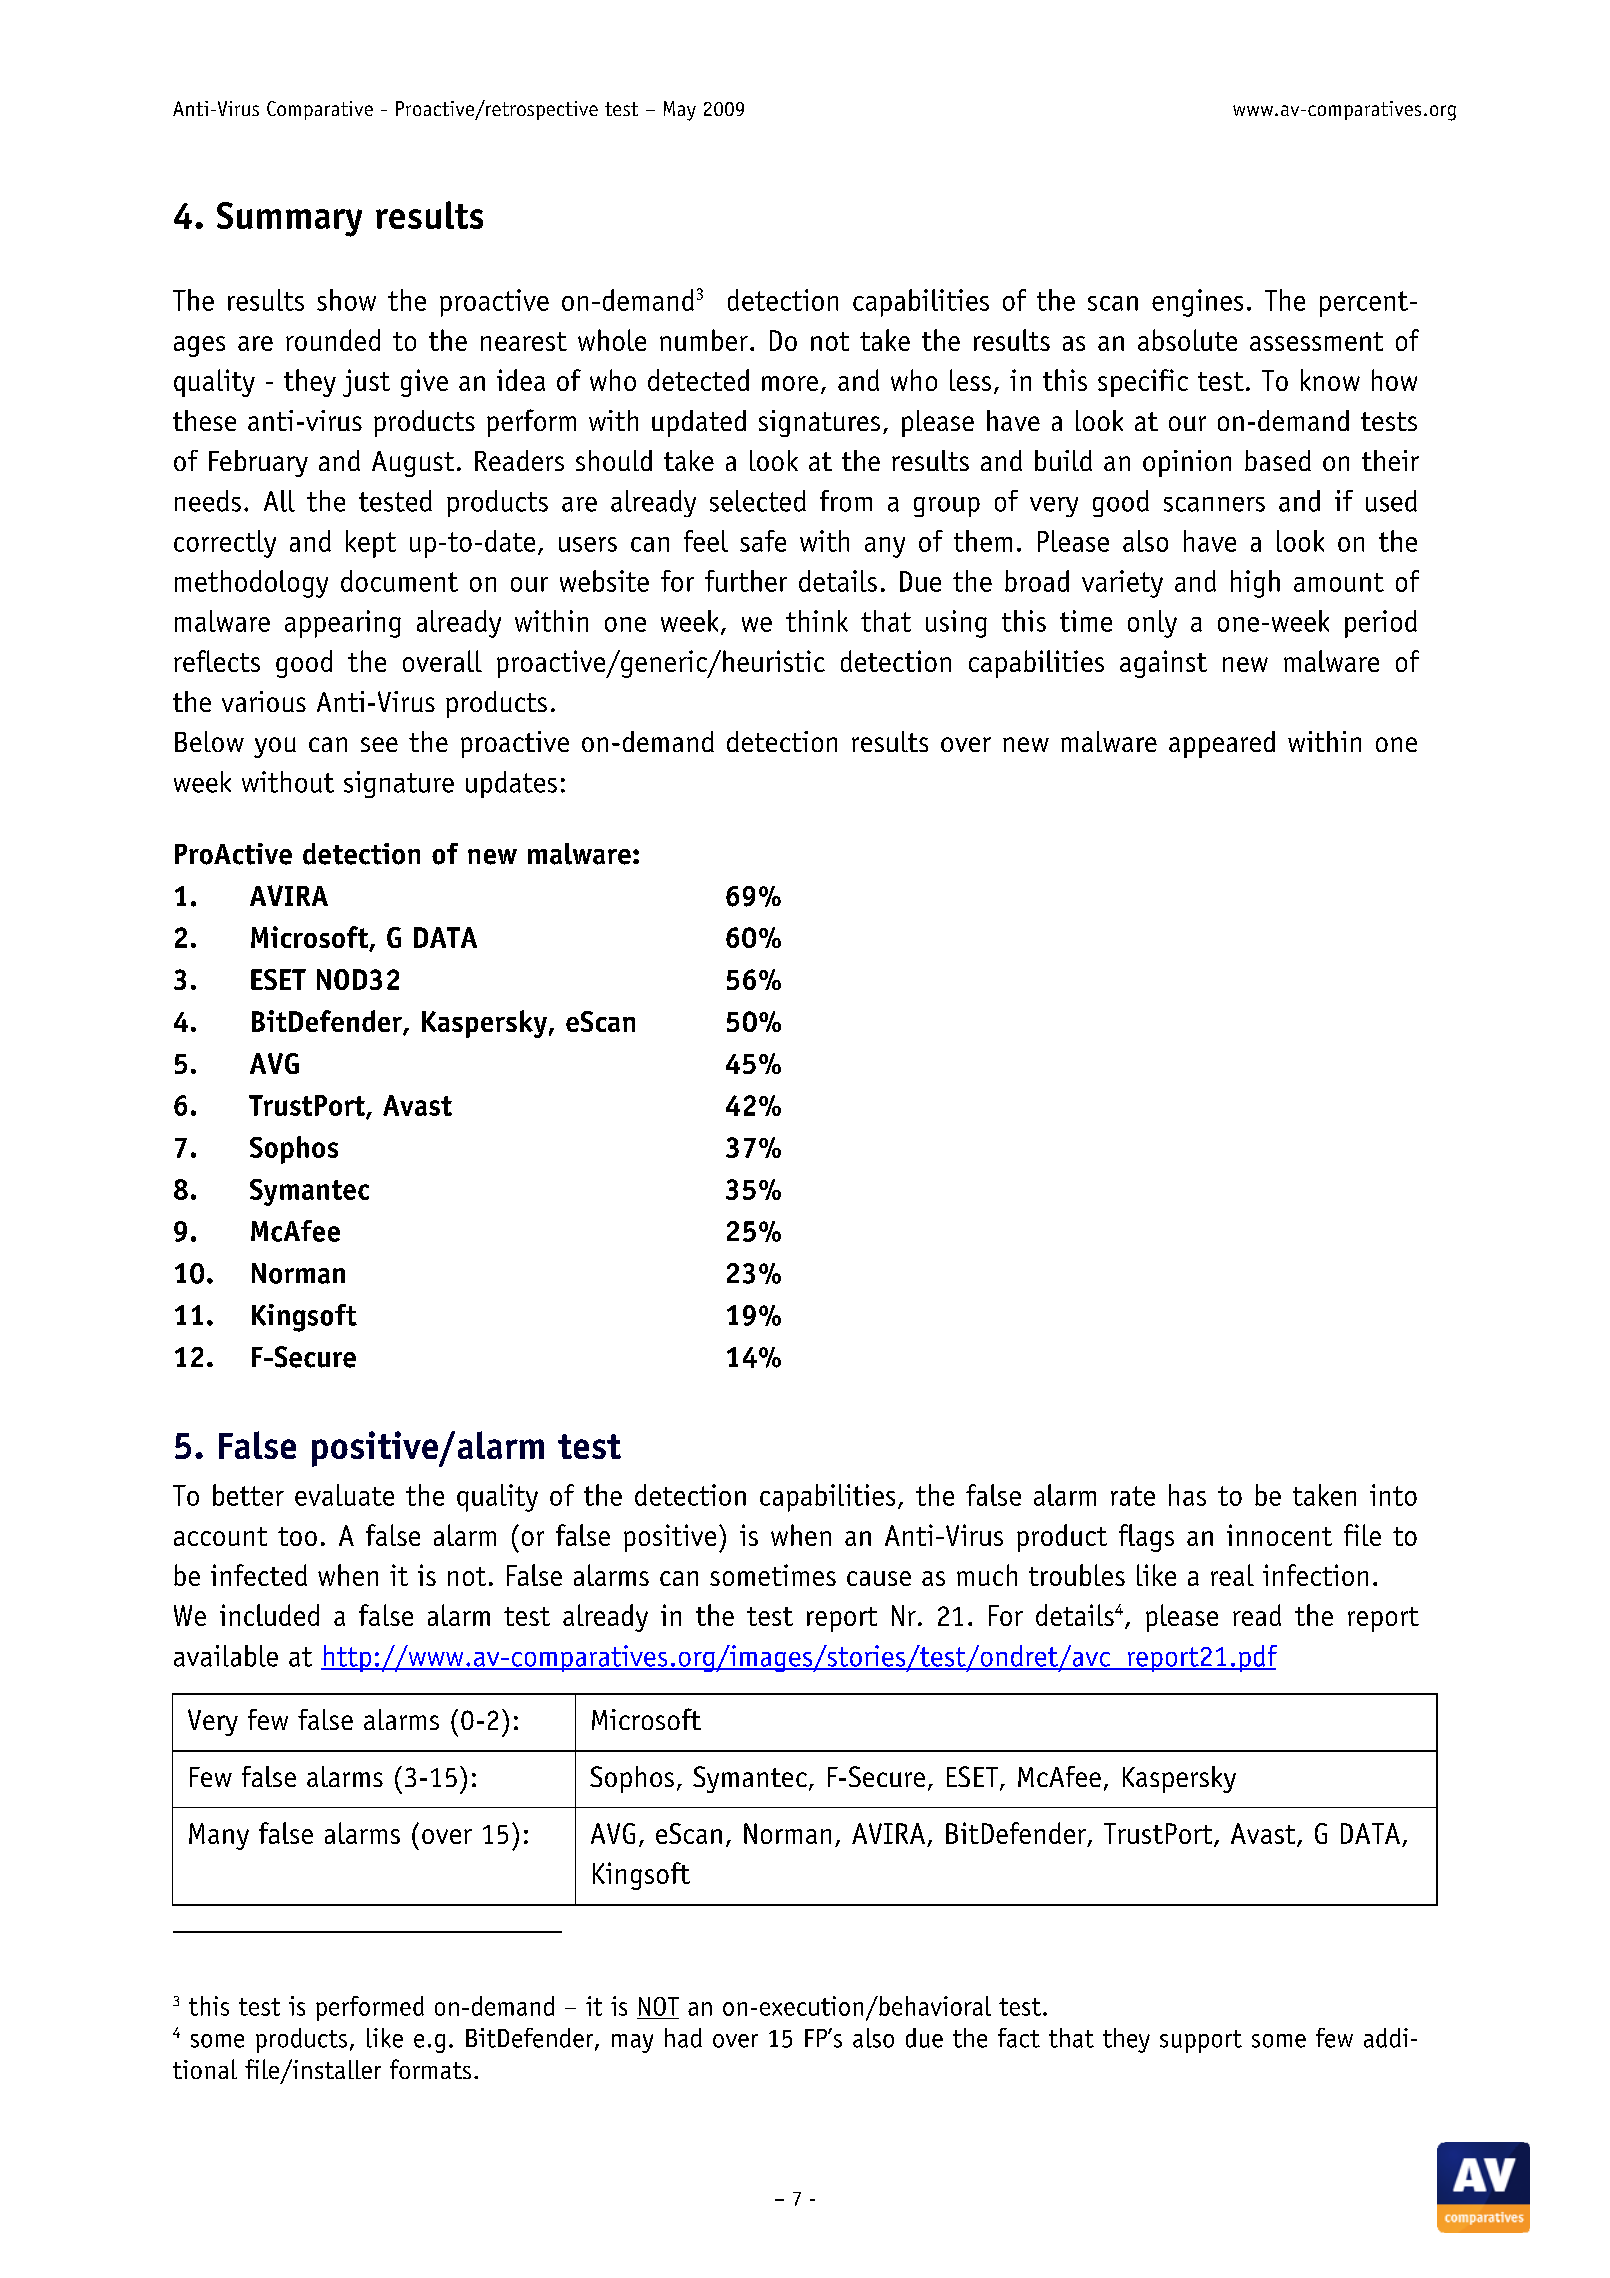 Image resolution: width=1610 pixels, height=2278 pixels. What do you see at coordinates (987, 1575) in the screenshot?
I see `much` at bounding box center [987, 1575].
